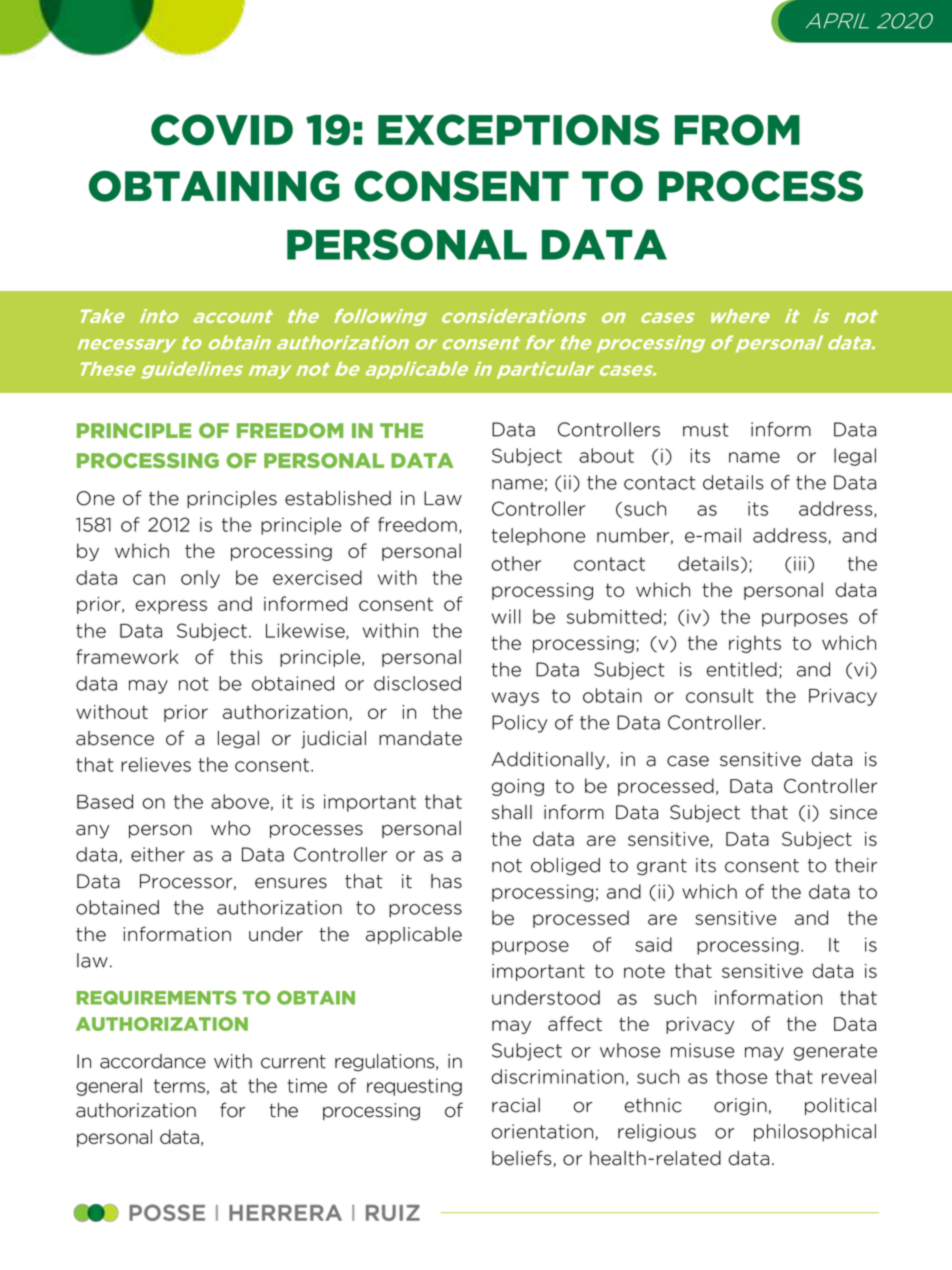 The height and width of the document is (1270, 952). I want to click on EXCEPTIONS, so click(518, 130).
